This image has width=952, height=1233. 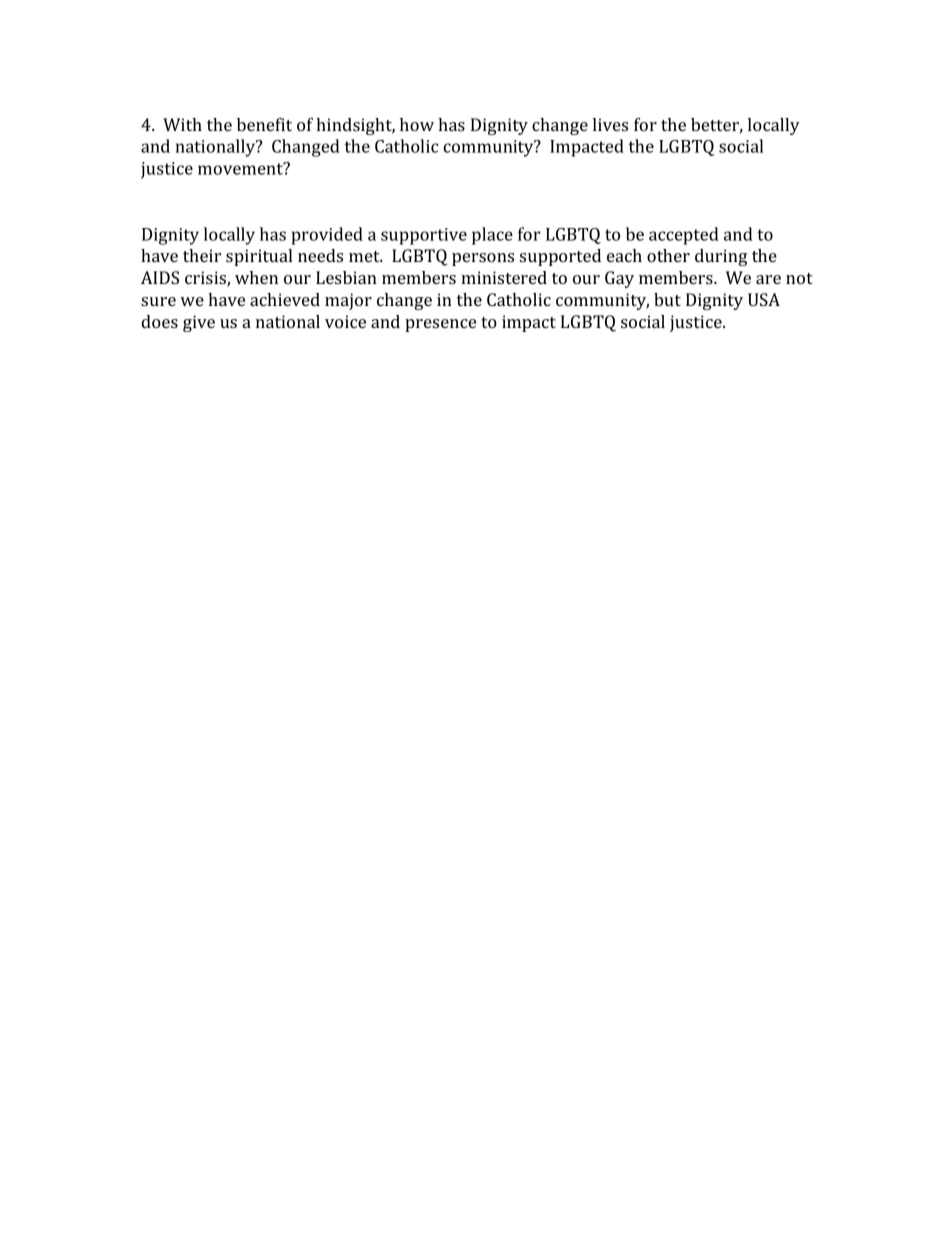 What do you see at coordinates (483, 259) in the image?
I see `persons` at bounding box center [483, 259].
